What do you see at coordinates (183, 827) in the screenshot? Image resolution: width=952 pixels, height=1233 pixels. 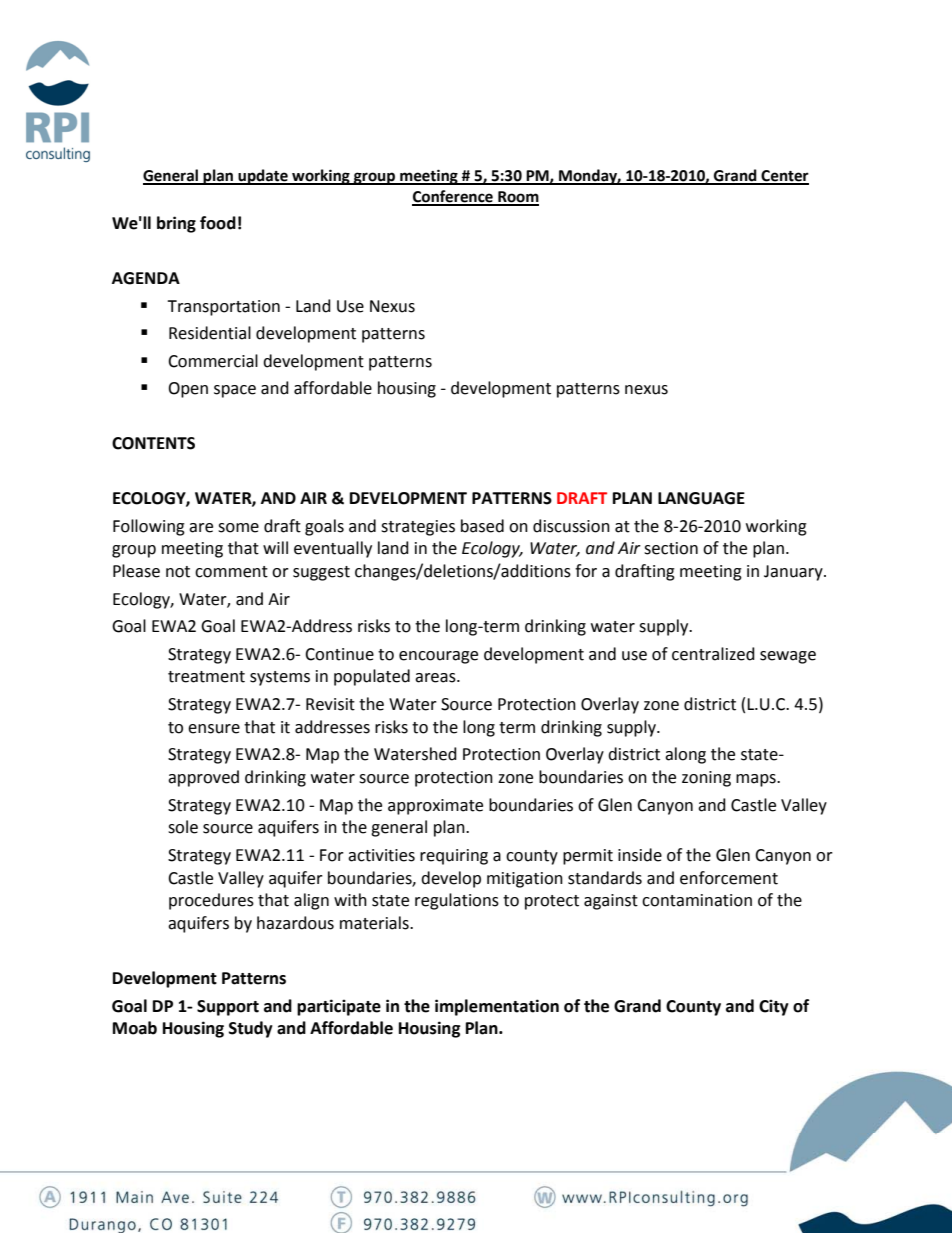 I see `sole` at bounding box center [183, 827].
